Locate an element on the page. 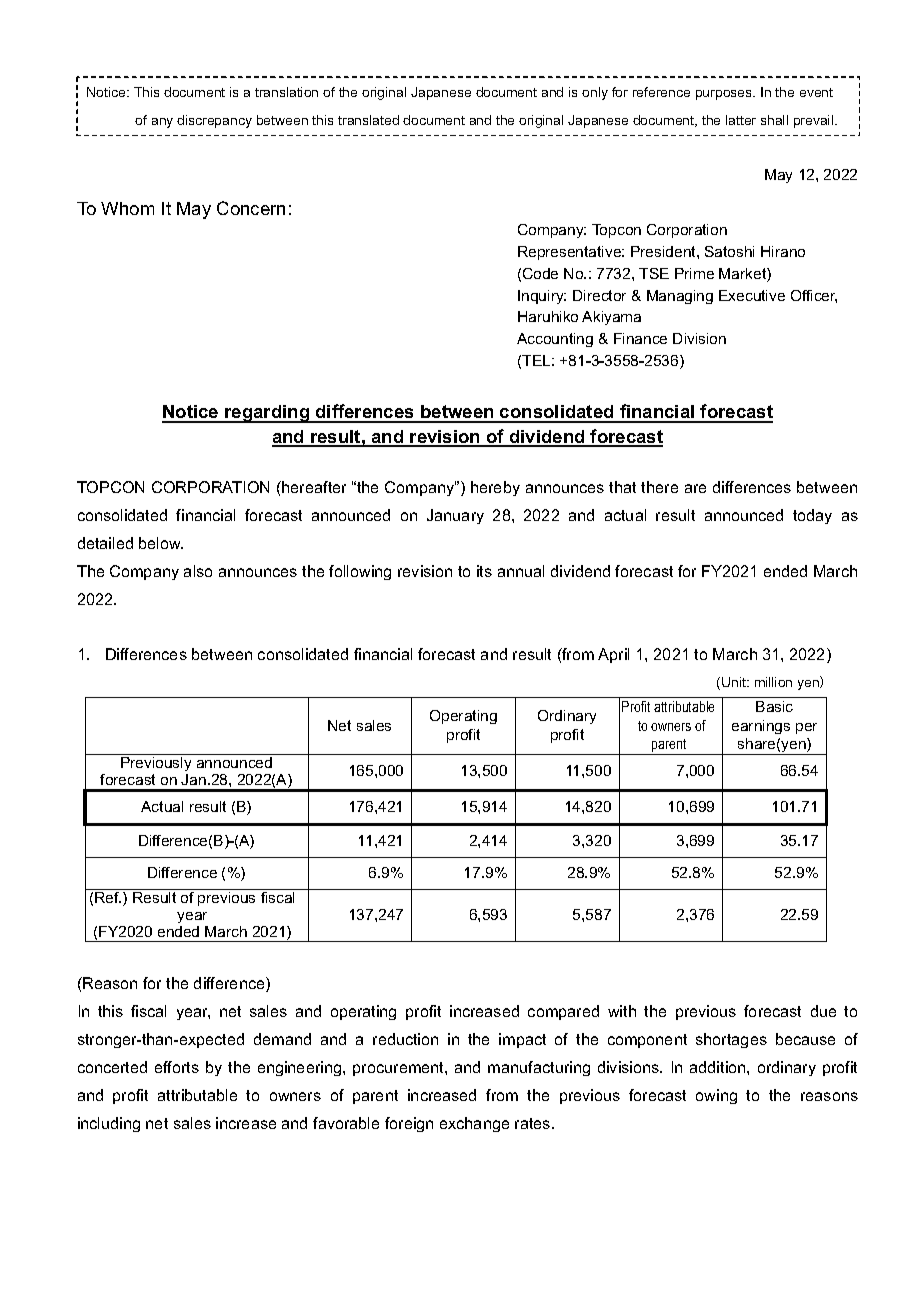 This image has width=924, height=1308. April is located at coordinates (613, 655).
